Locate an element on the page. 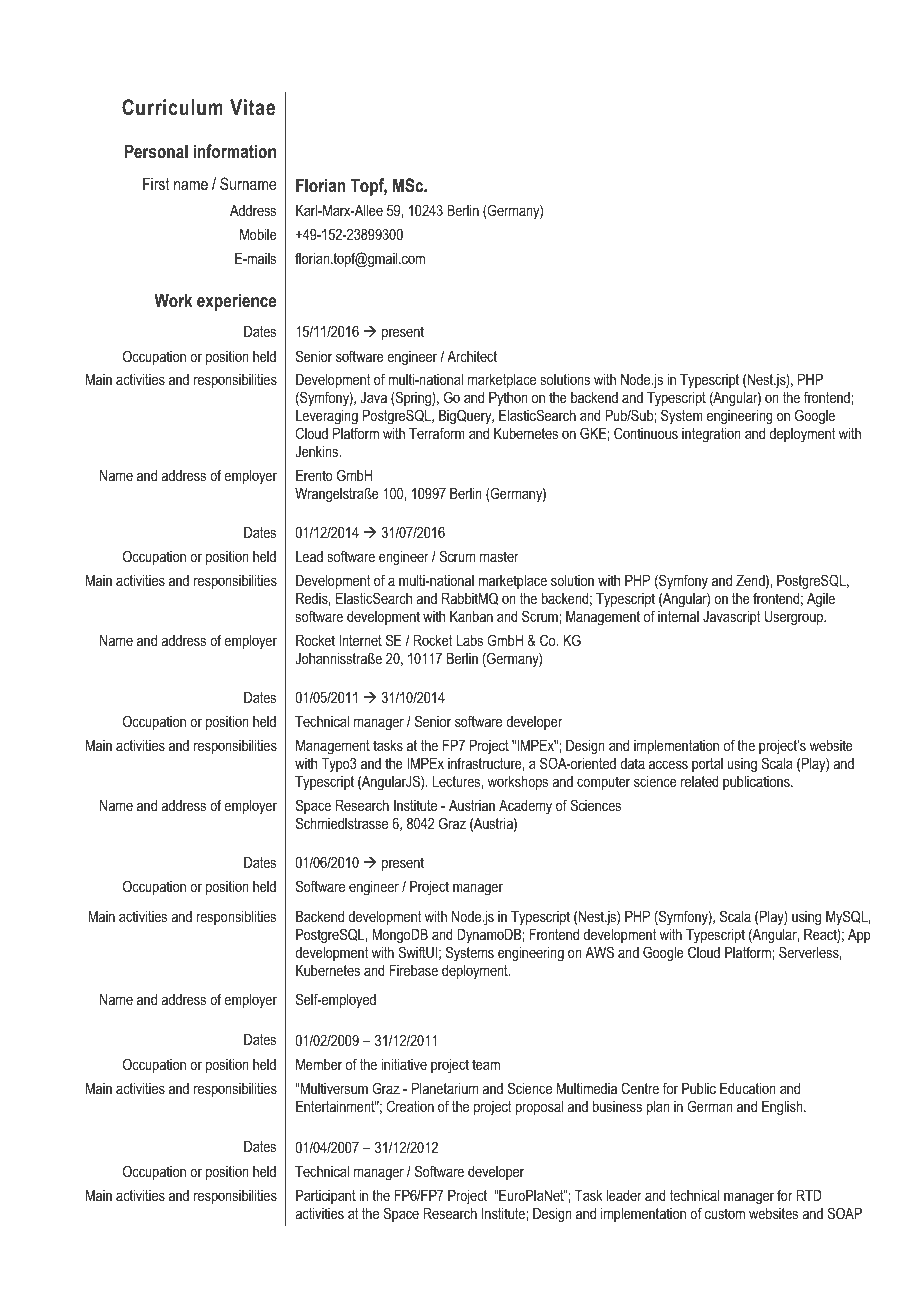  information is located at coordinates (235, 151).
